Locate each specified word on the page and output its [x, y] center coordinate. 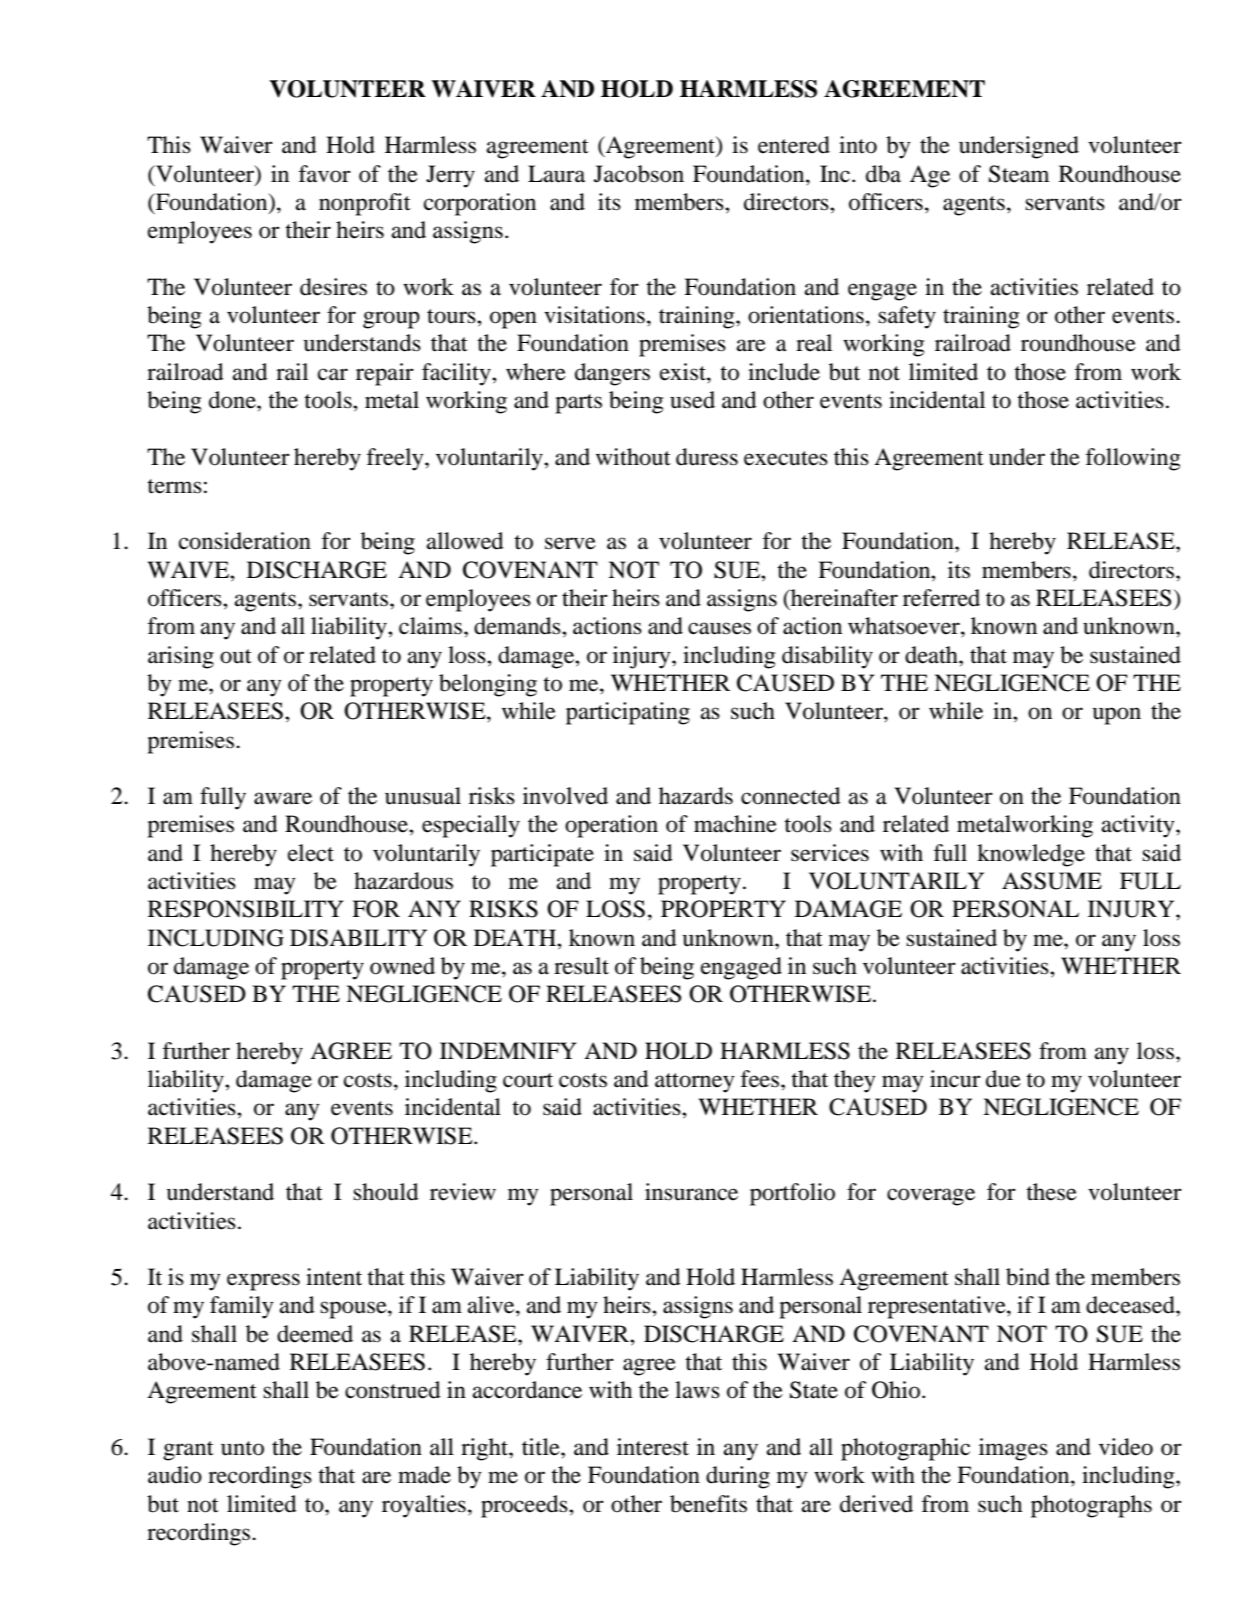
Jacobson [639, 174]
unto [242, 1448]
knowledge [1031, 855]
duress [707, 457]
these [1051, 1192]
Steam [1019, 174]
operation [611, 826]
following [1132, 459]
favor [324, 174]
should [386, 1192]
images [1013, 1449]
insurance [691, 1192]
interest [653, 1447]
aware [283, 798]
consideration [245, 541]
